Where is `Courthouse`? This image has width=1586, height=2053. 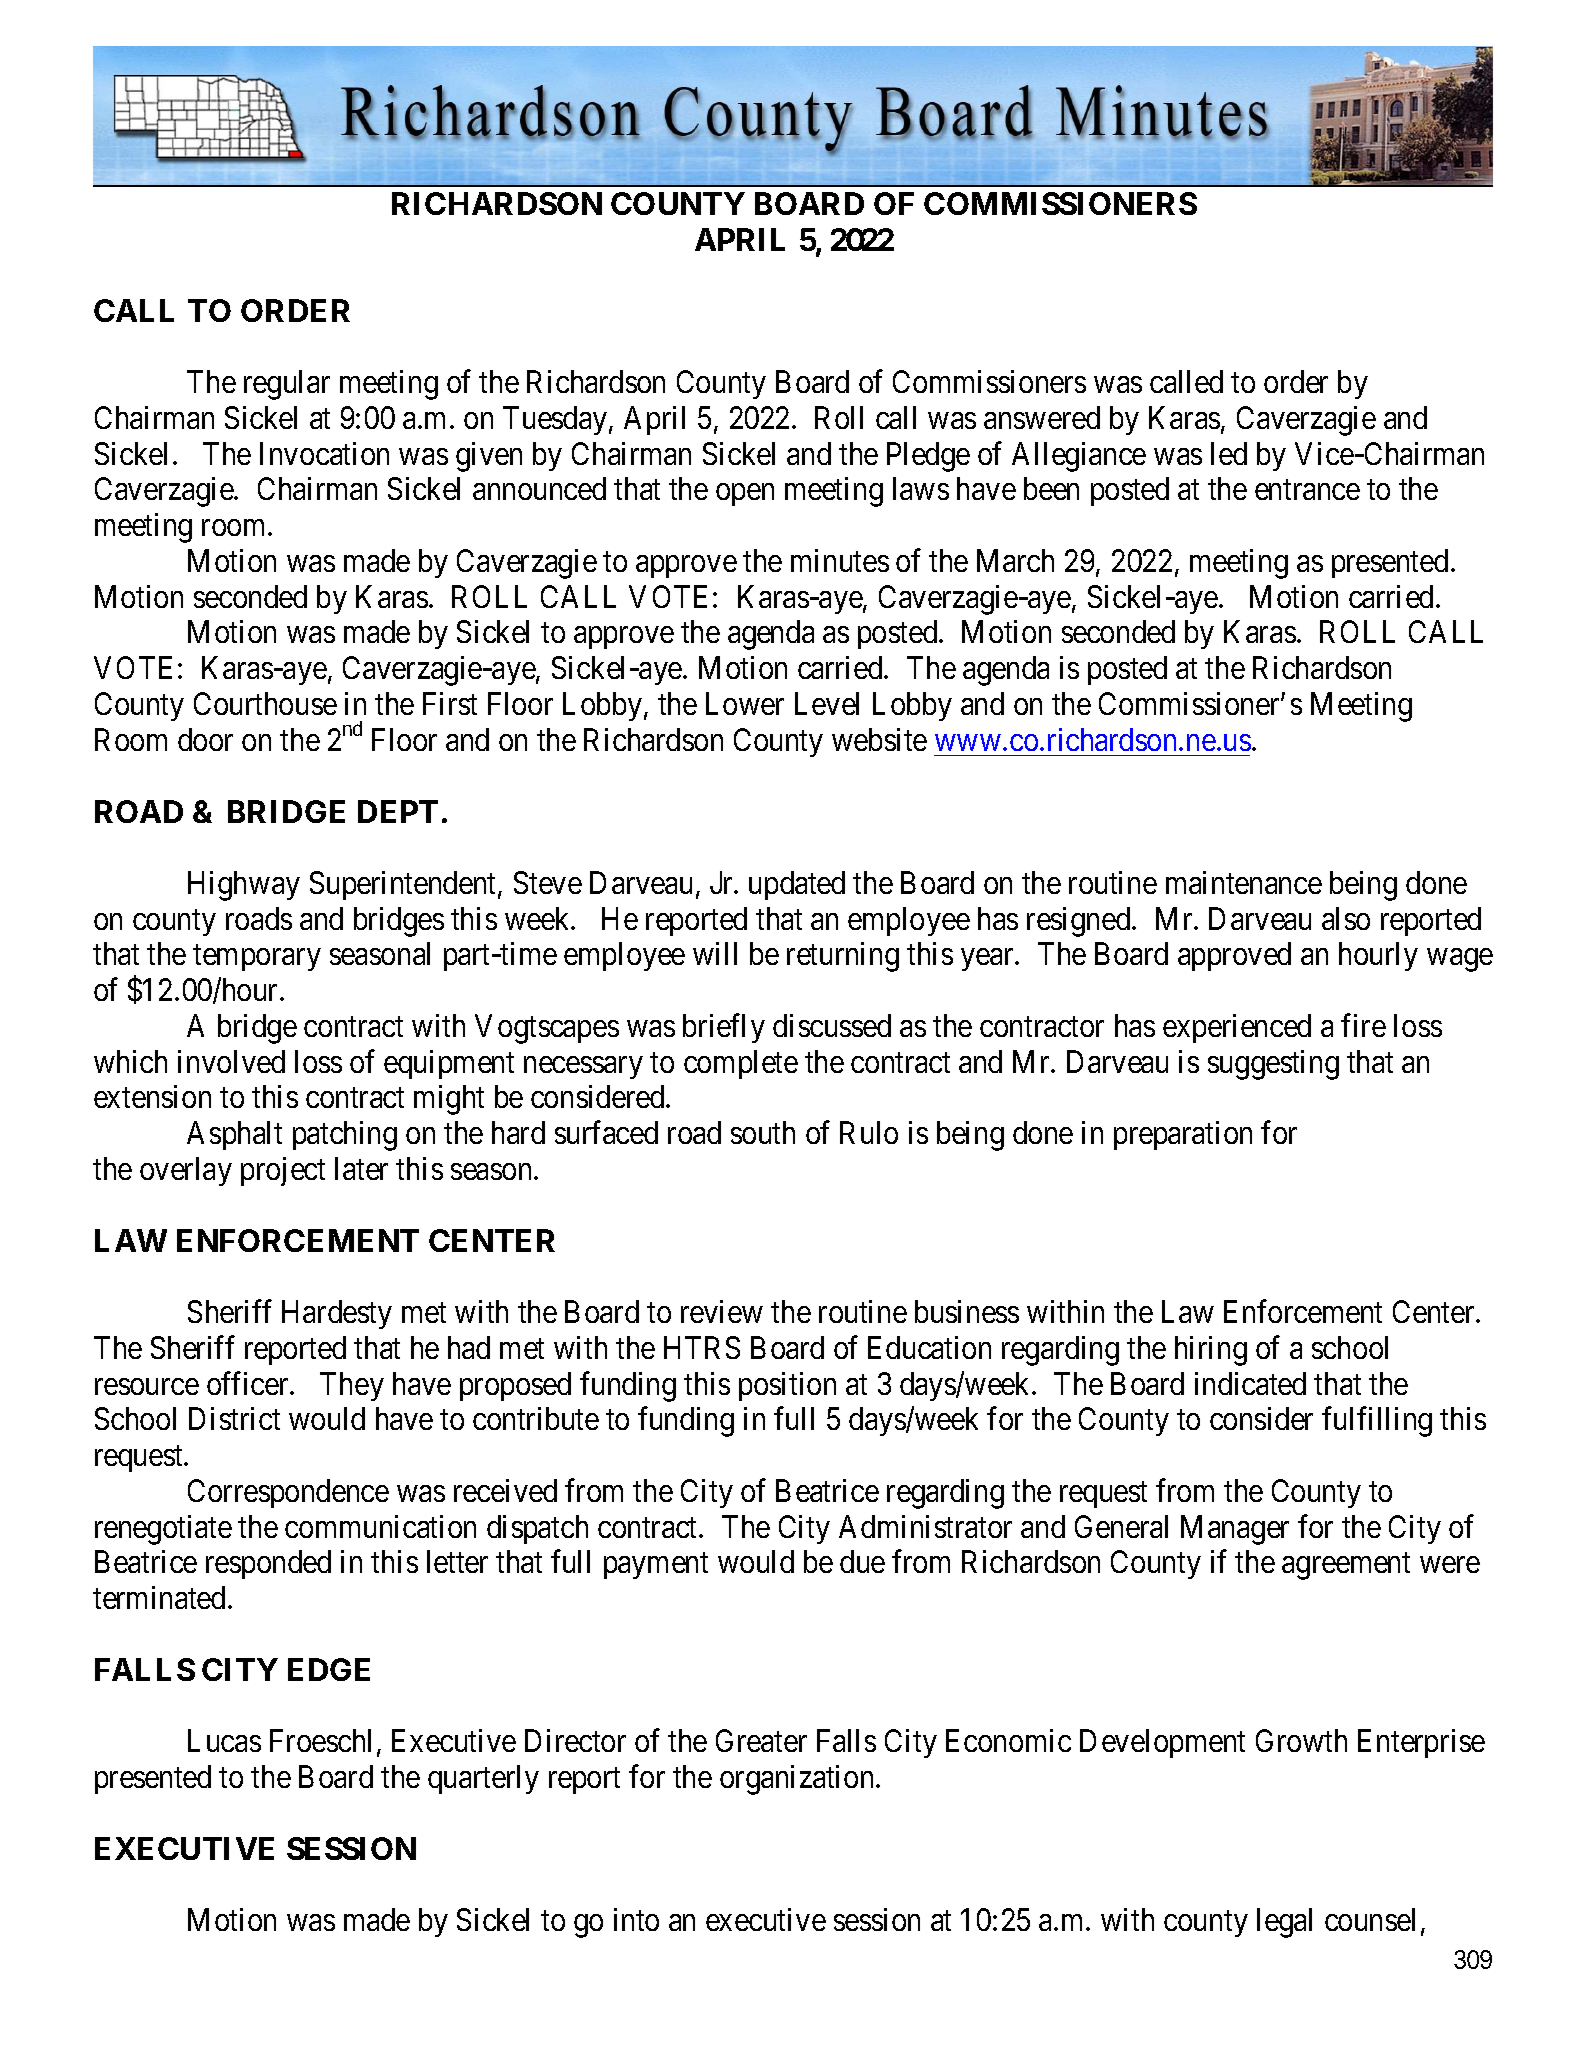
Courthouse is located at coordinates (265, 703).
